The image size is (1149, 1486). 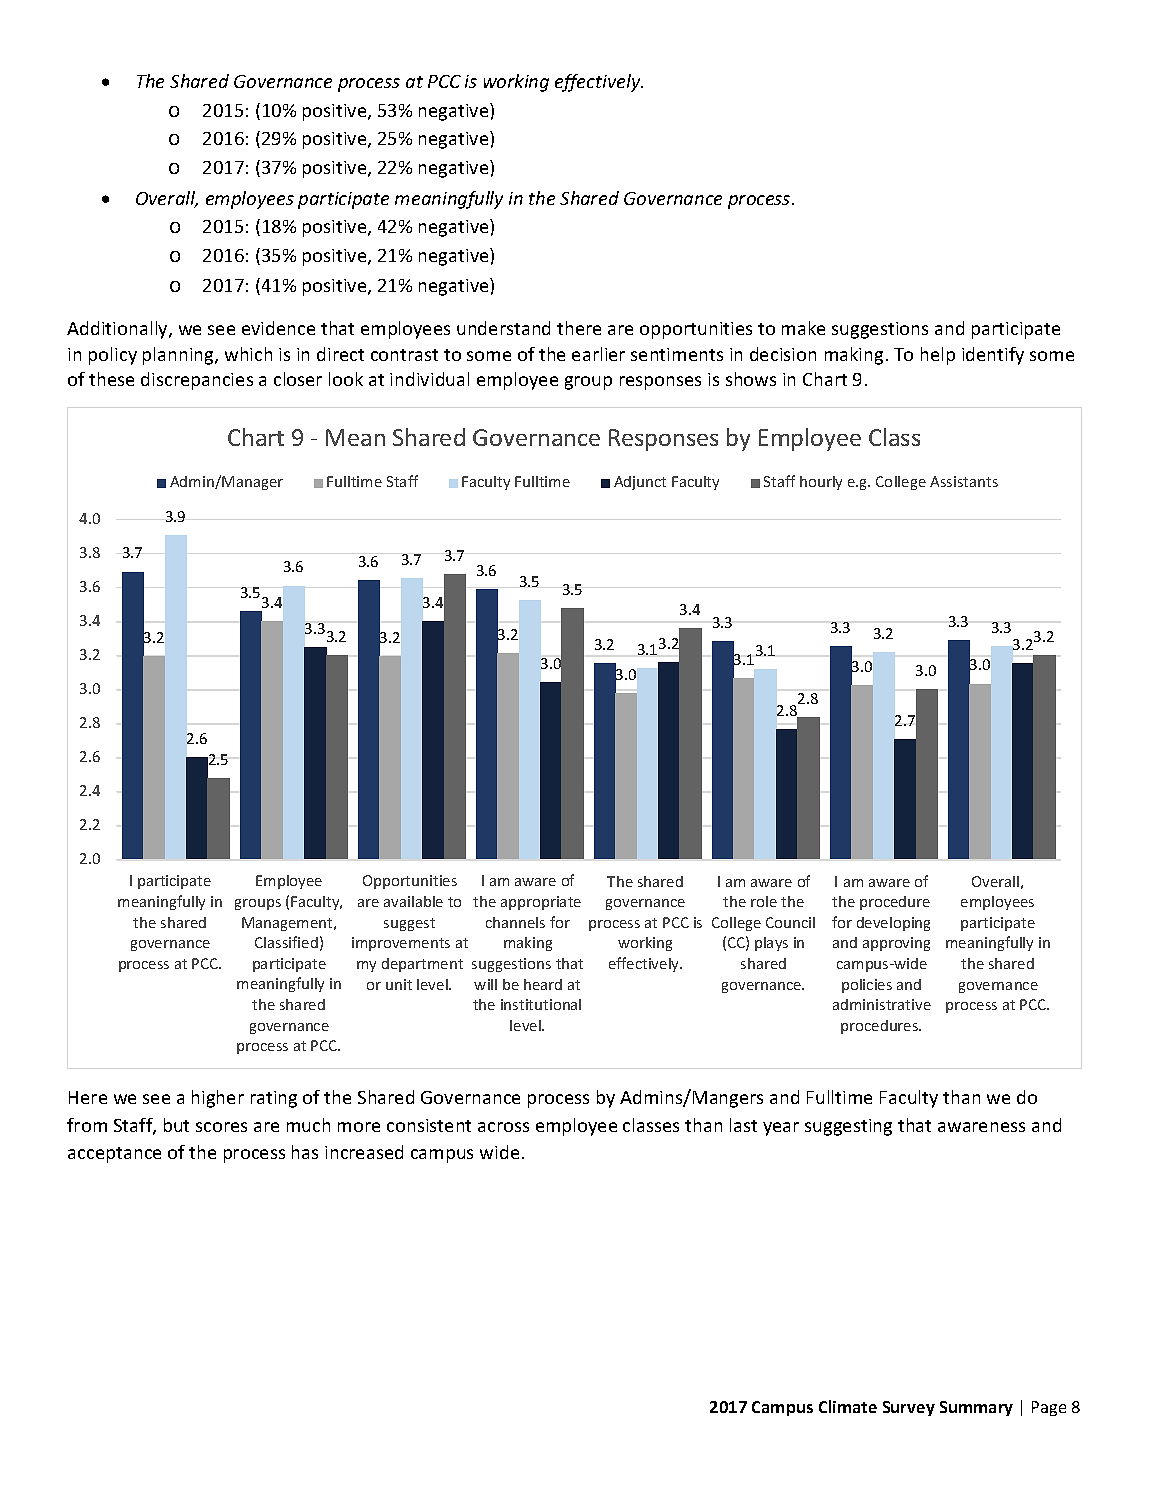 What do you see at coordinates (114, 1155) in the image?
I see `acceptance` at bounding box center [114, 1155].
